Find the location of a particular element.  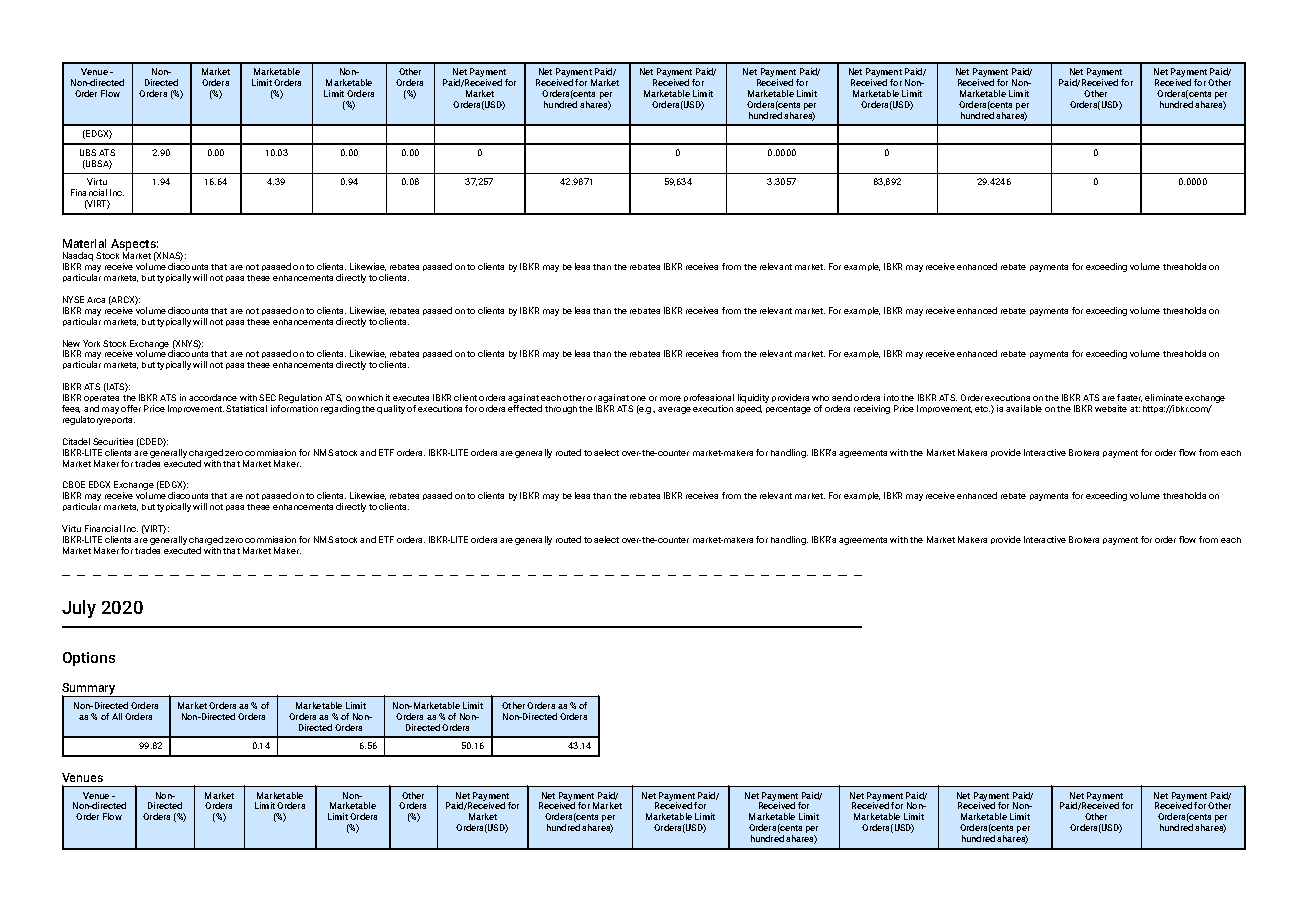

website is located at coordinates (1111, 408).
